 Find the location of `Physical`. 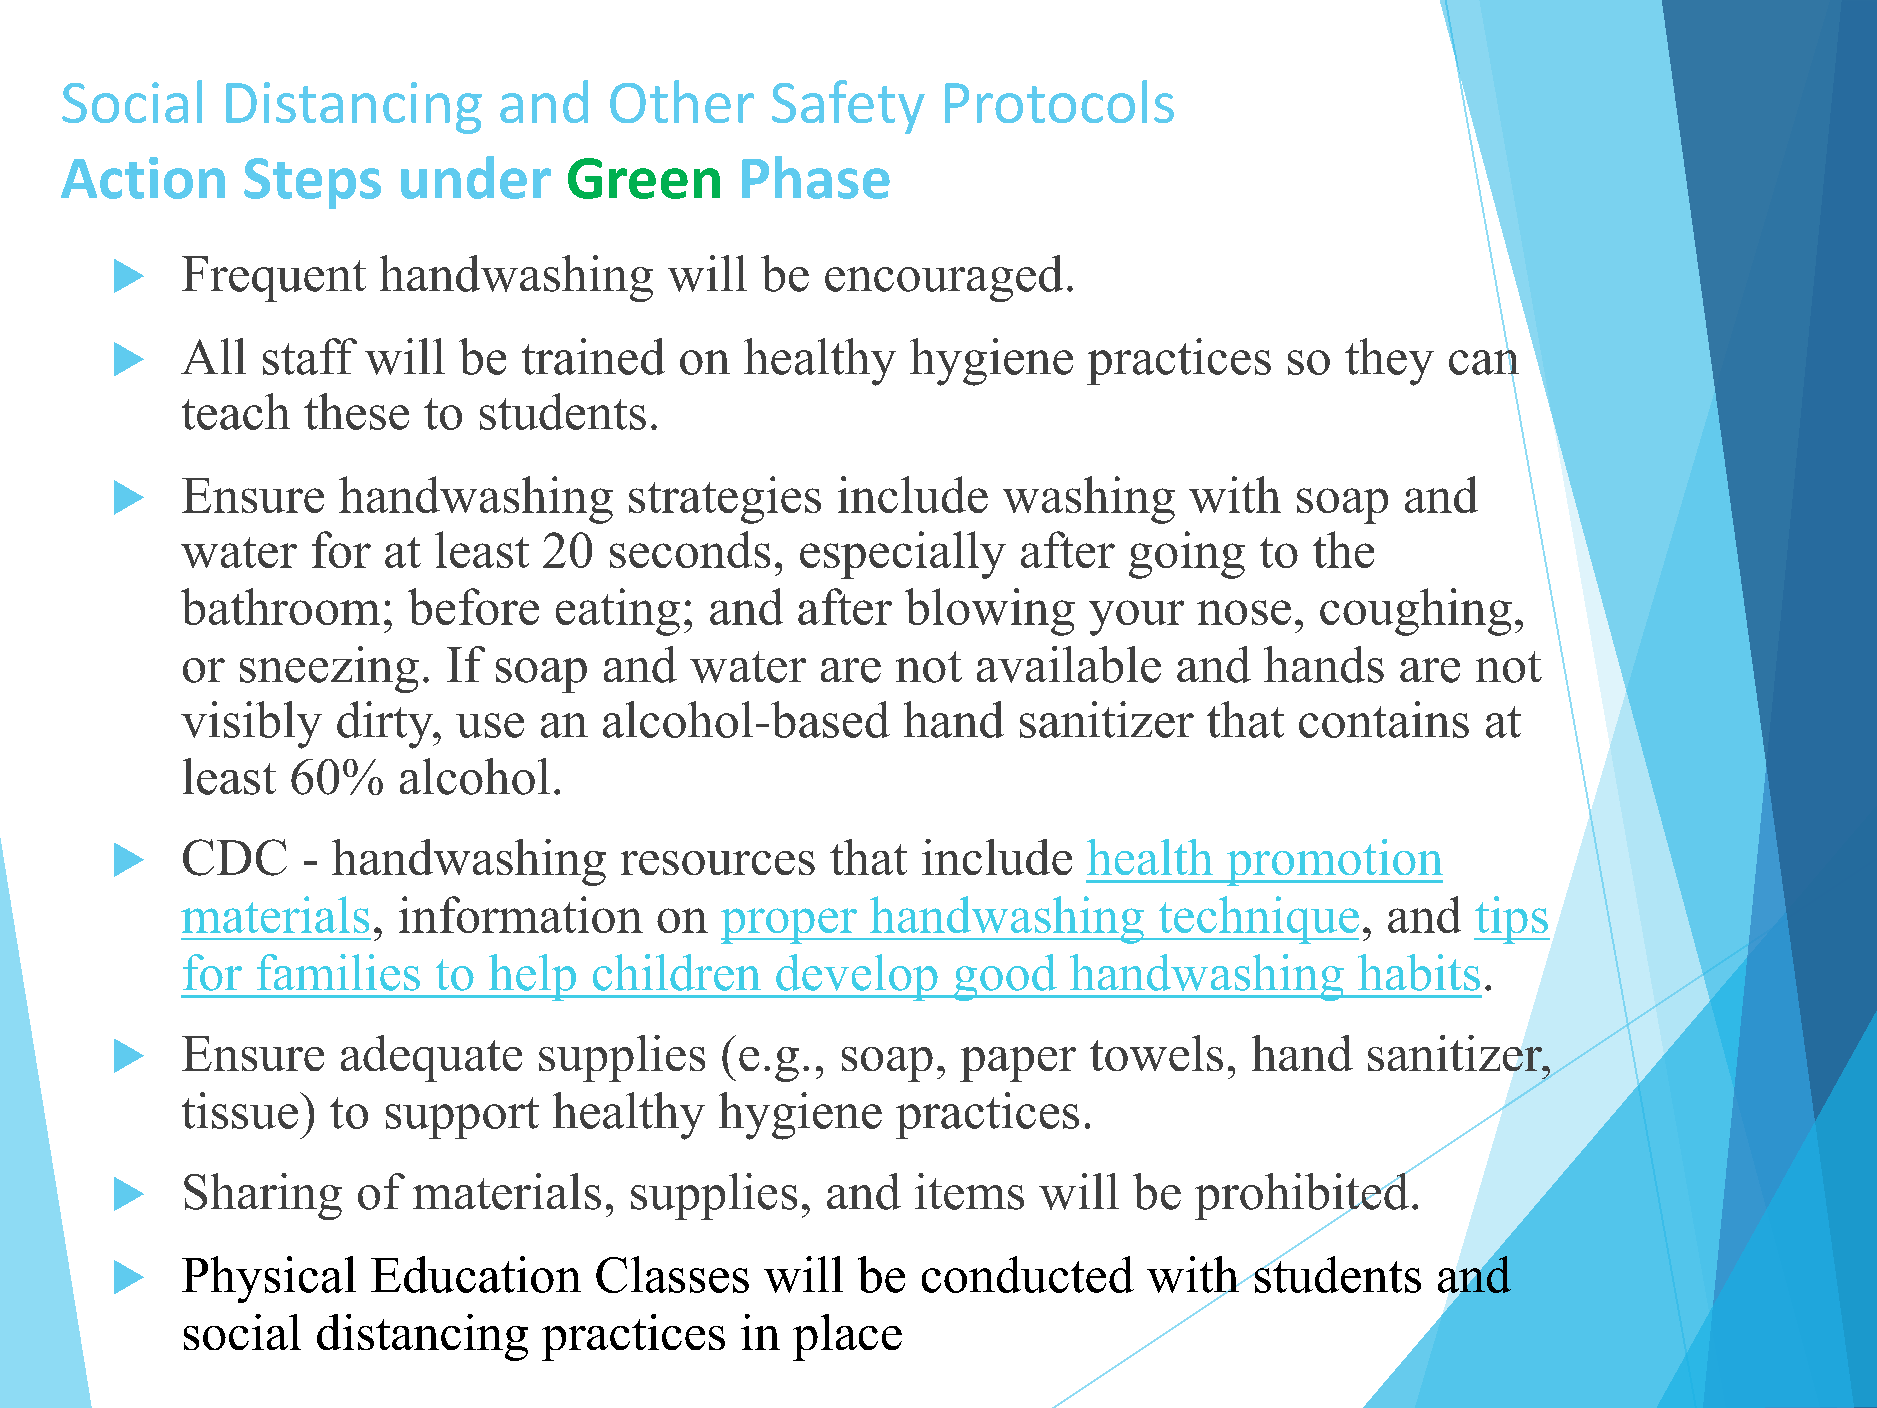

Physical is located at coordinates (269, 1279).
